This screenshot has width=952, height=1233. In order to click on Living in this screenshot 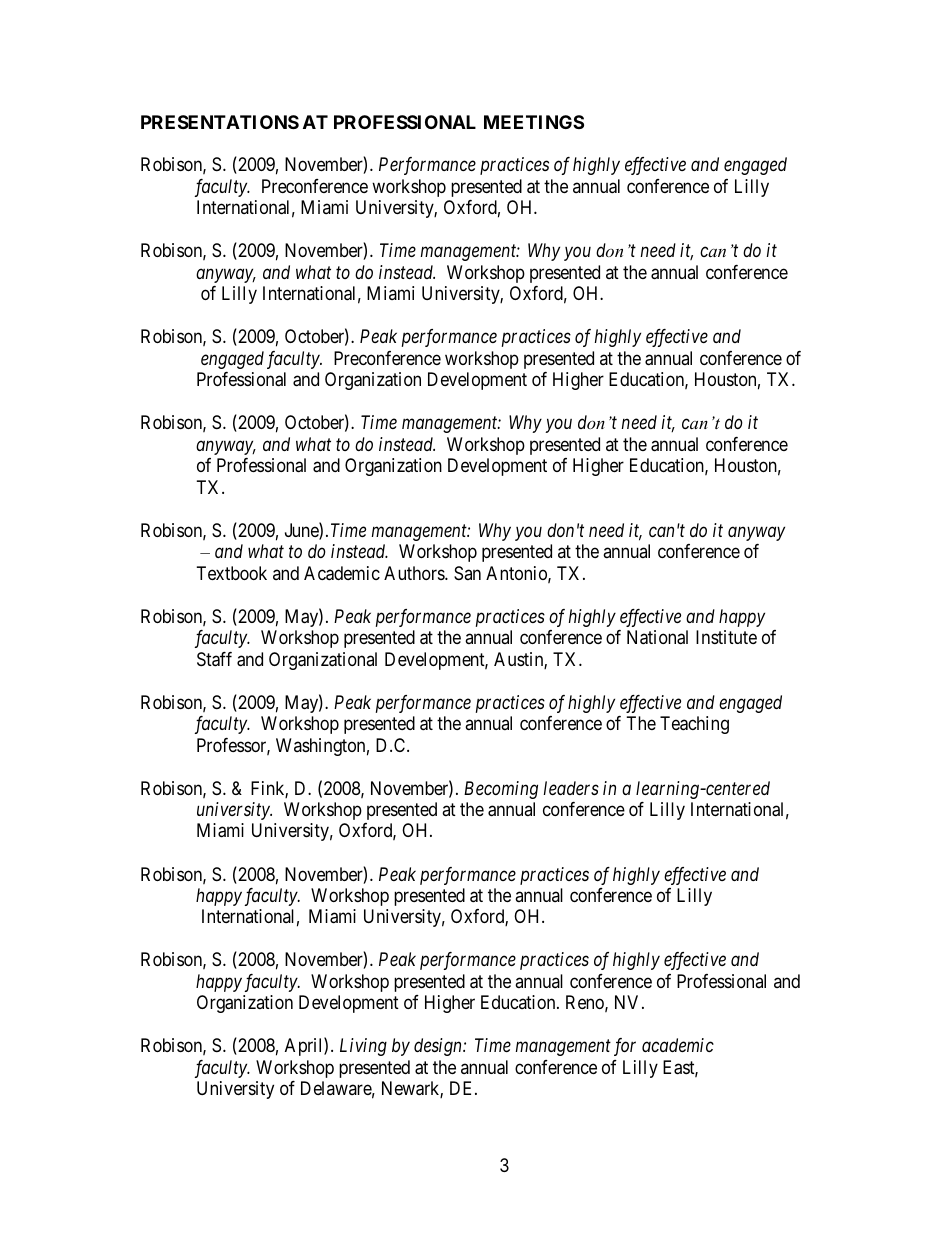, I will do `click(363, 1047)`.
